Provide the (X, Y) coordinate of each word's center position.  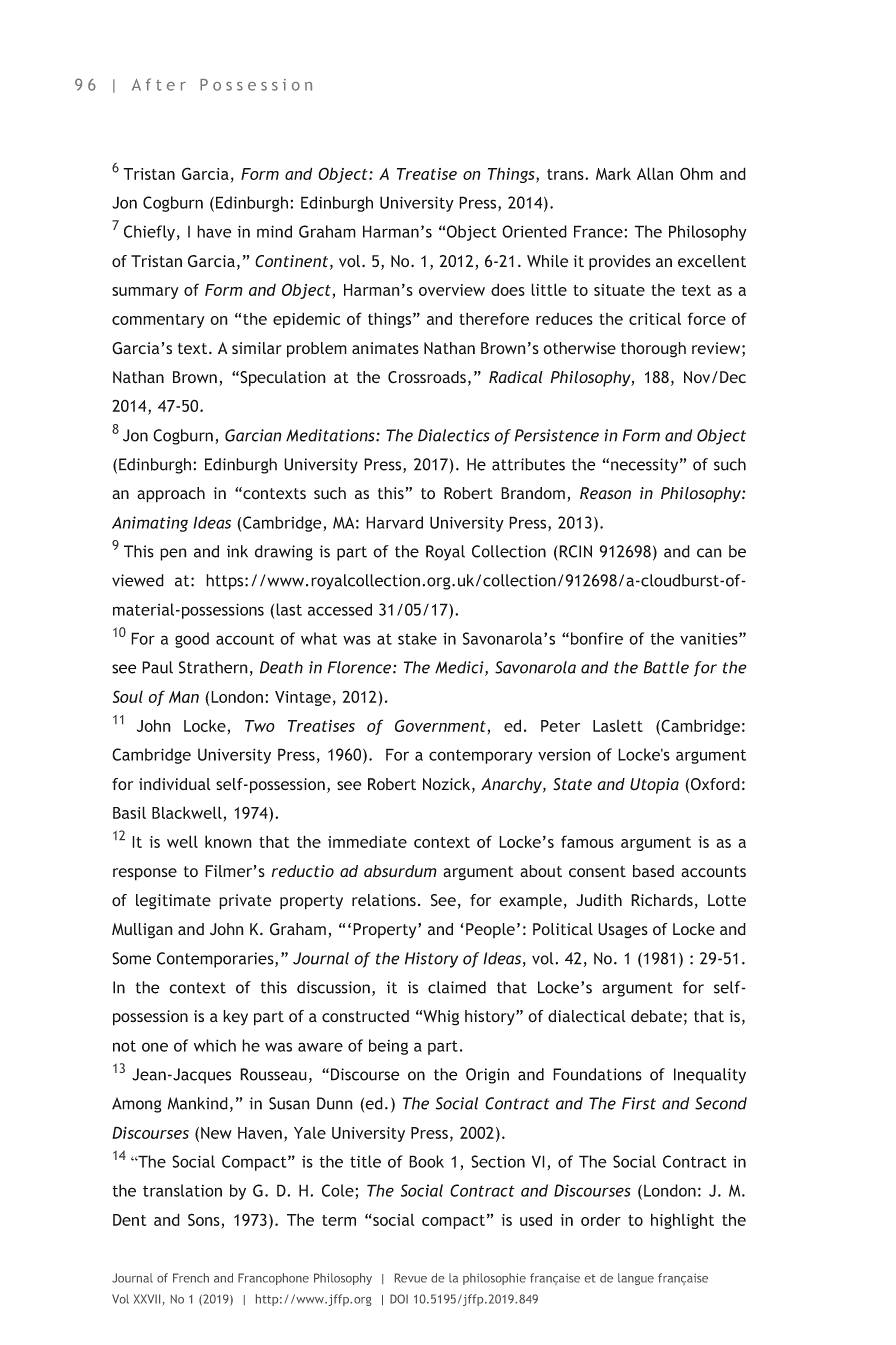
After (159, 84)
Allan (655, 173)
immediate (367, 842)
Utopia (654, 786)
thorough (653, 350)
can (709, 553)
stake (417, 638)
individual (175, 784)
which (215, 1045)
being (388, 1047)
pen (173, 554)
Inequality (710, 1076)
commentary (158, 321)
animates (385, 348)
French (191, 1278)
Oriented (534, 231)
